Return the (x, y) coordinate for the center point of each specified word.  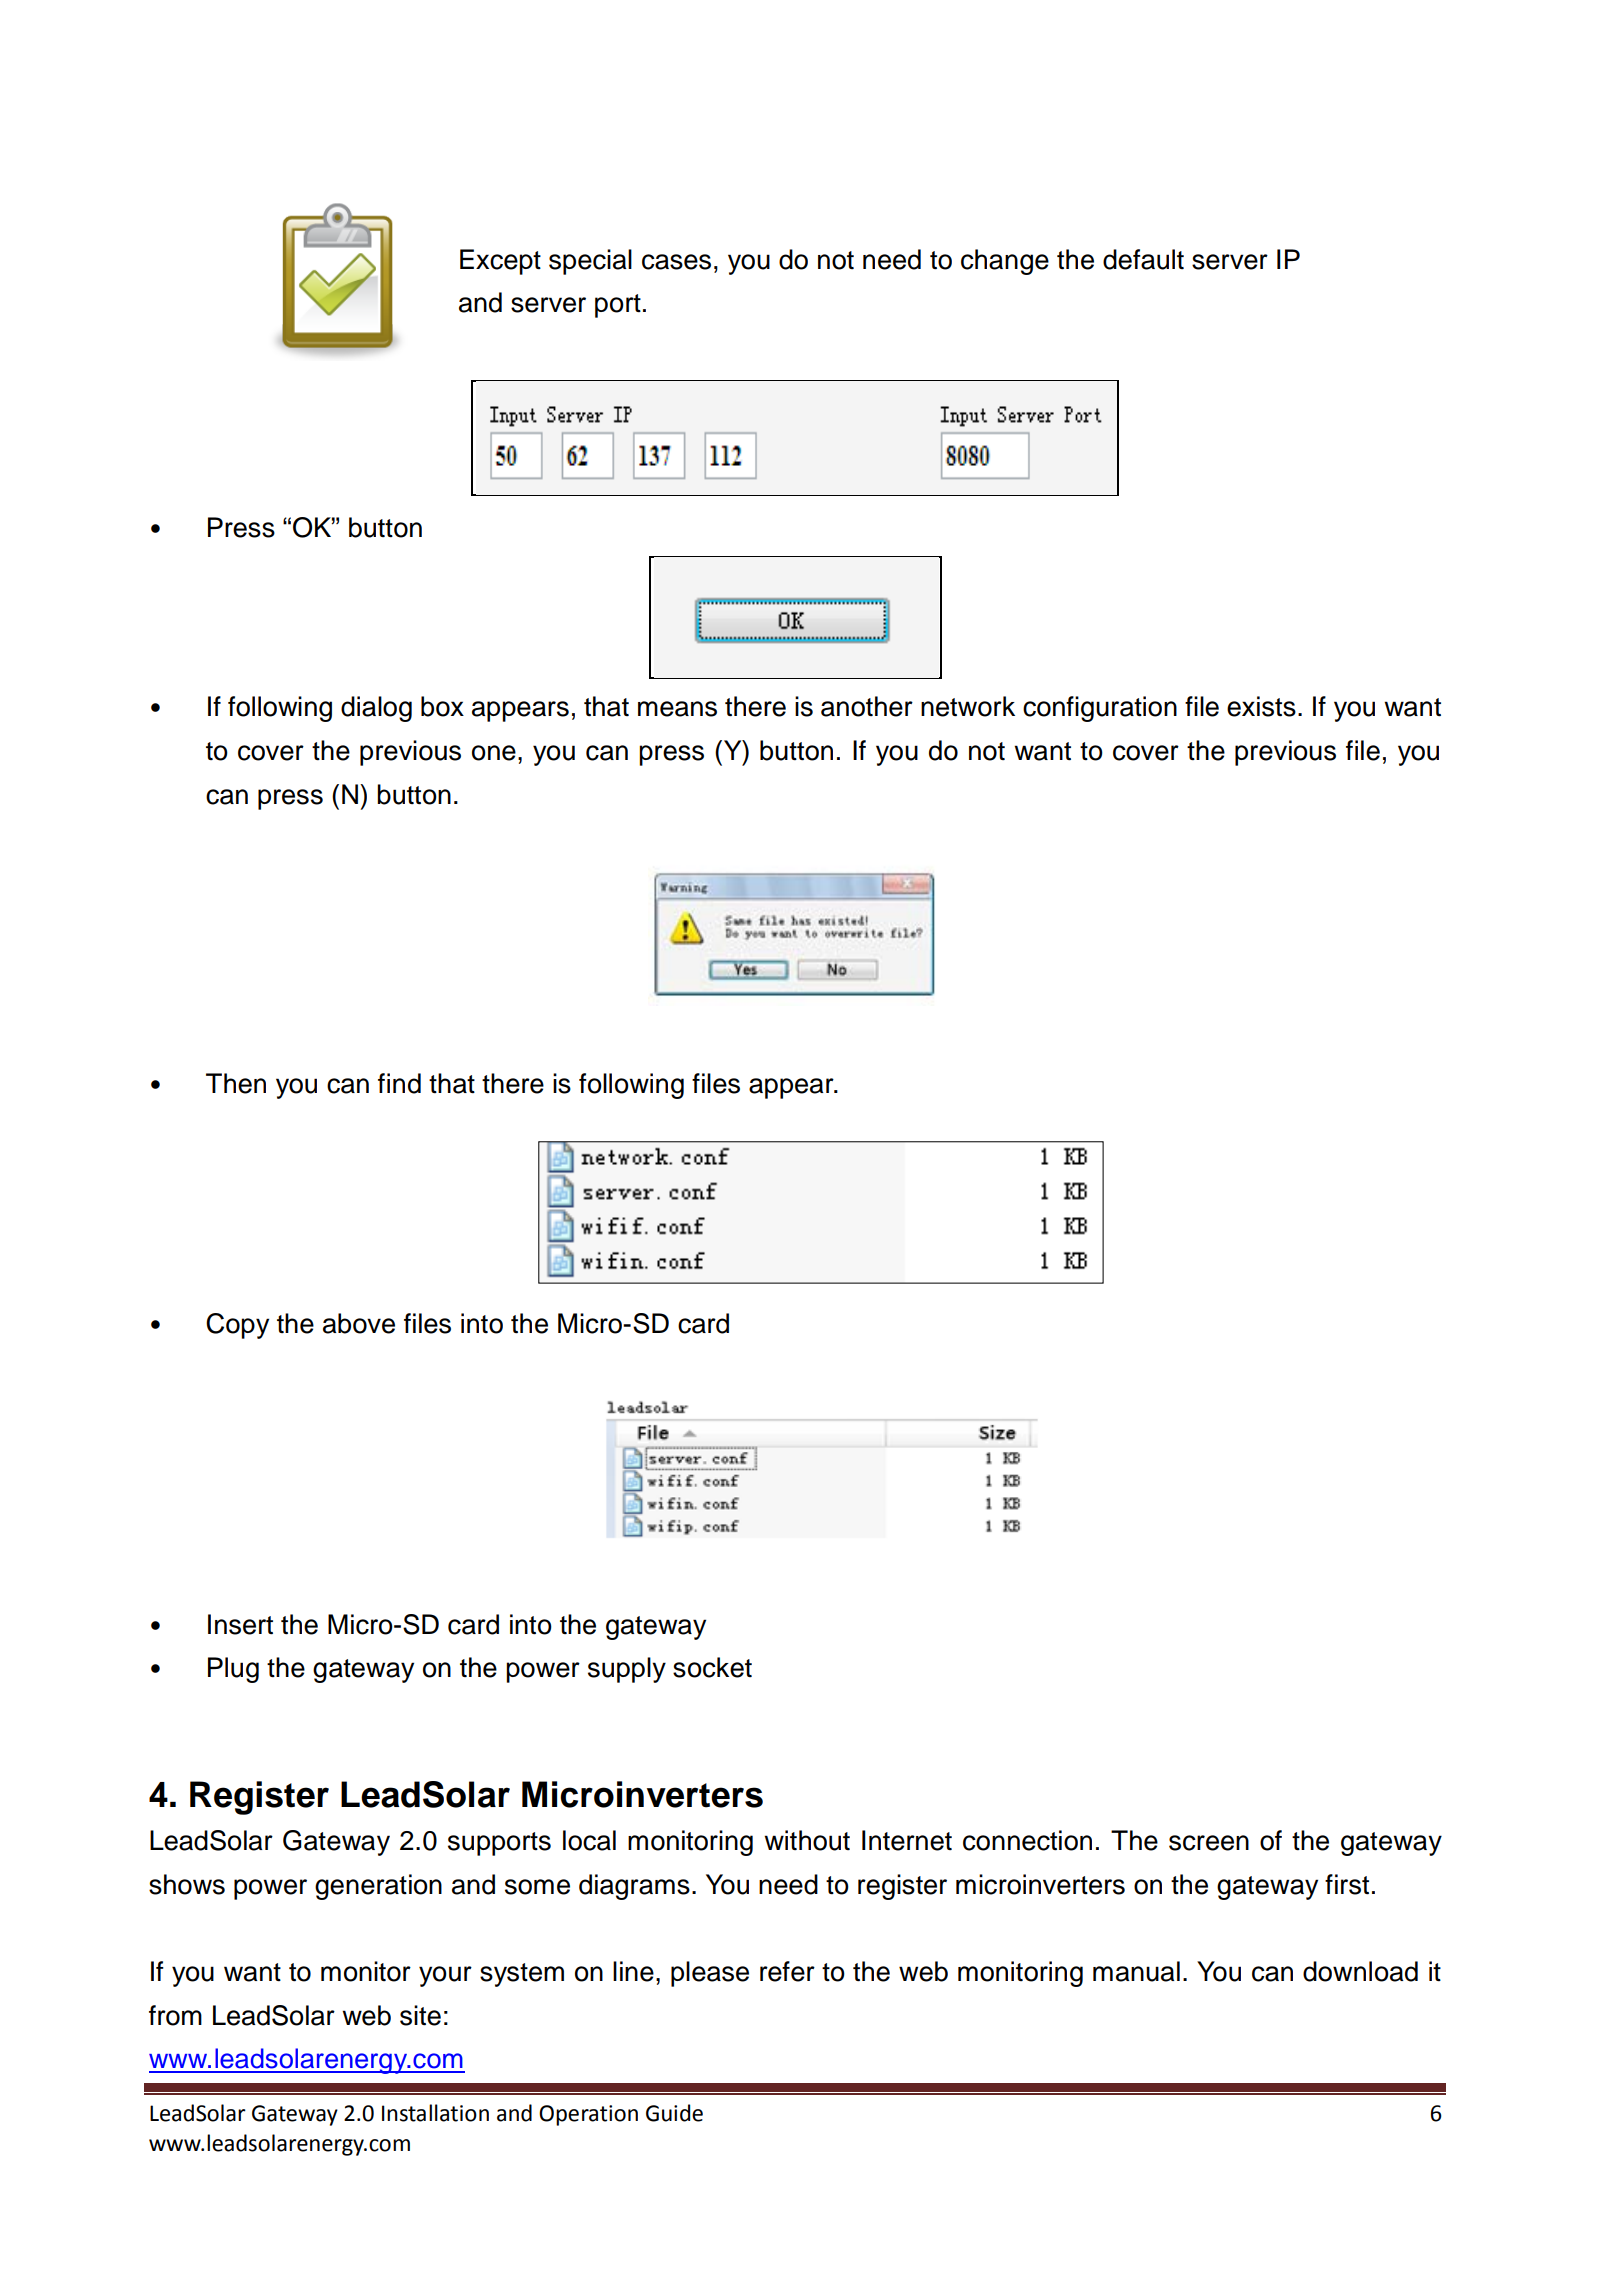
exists (1261, 706)
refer (787, 1971)
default (1143, 259)
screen (1209, 1843)
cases (676, 262)
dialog (376, 709)
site (420, 2015)
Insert (240, 1624)
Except (500, 262)
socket (712, 1667)
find (399, 1083)
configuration (1100, 709)
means (677, 709)
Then (236, 1083)
